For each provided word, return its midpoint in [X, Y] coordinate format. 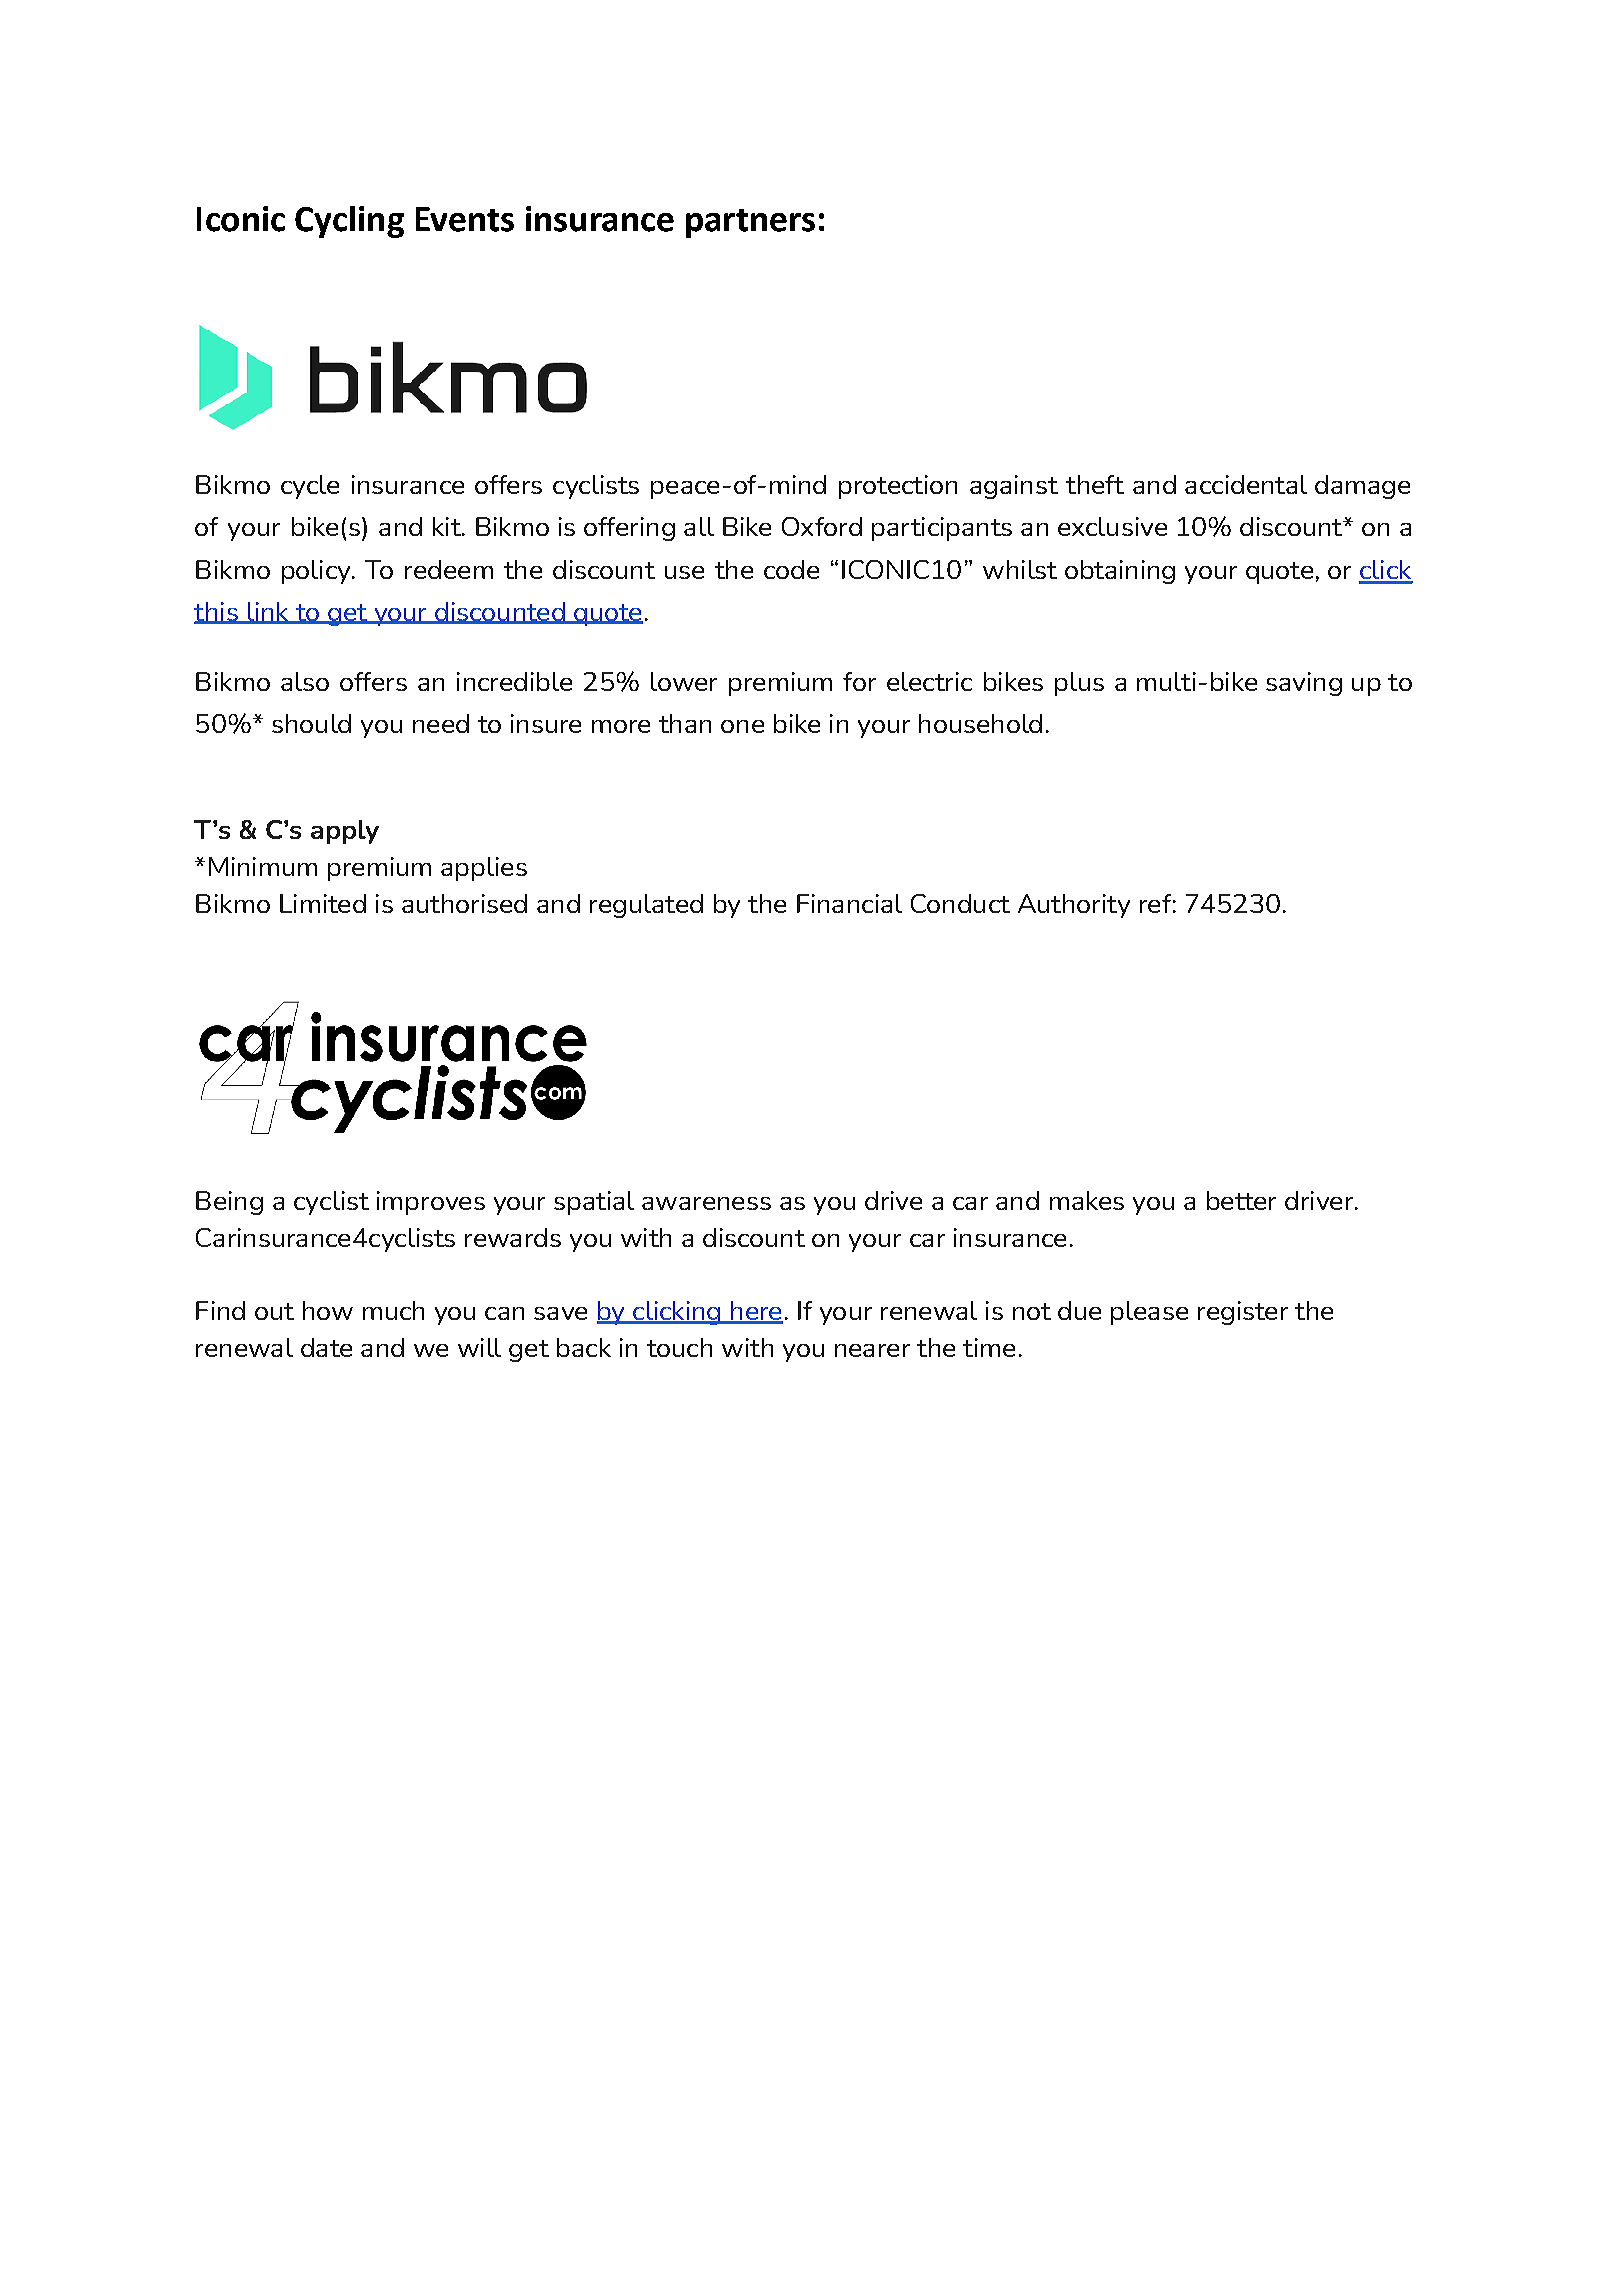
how [328, 1310]
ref [1155, 903]
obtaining [1120, 572]
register [1243, 1313]
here [756, 1312]
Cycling [349, 222]
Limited [323, 903]
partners [750, 223]
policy [317, 572]
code [791, 569]
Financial [849, 903]
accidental [1246, 484]
